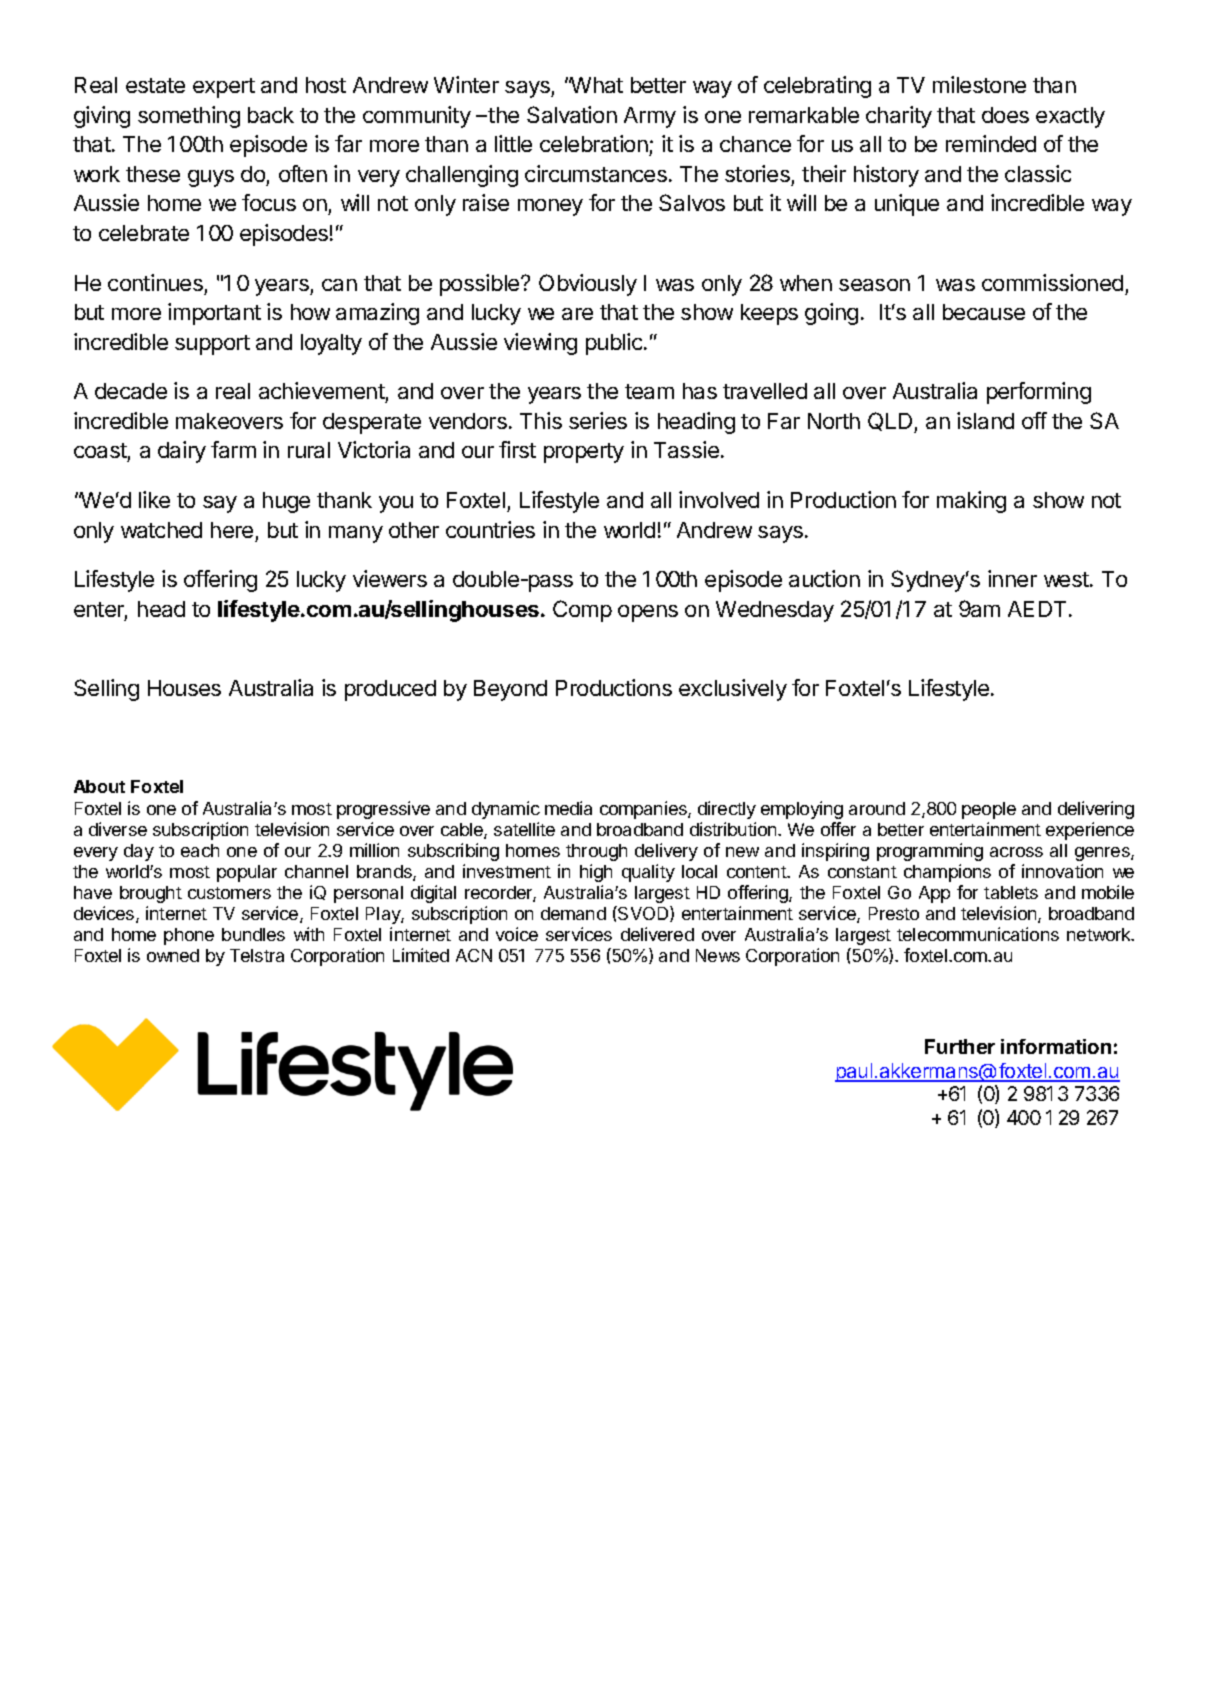 This document has width=1208, height=1708. I want to click on series, so click(598, 420).
